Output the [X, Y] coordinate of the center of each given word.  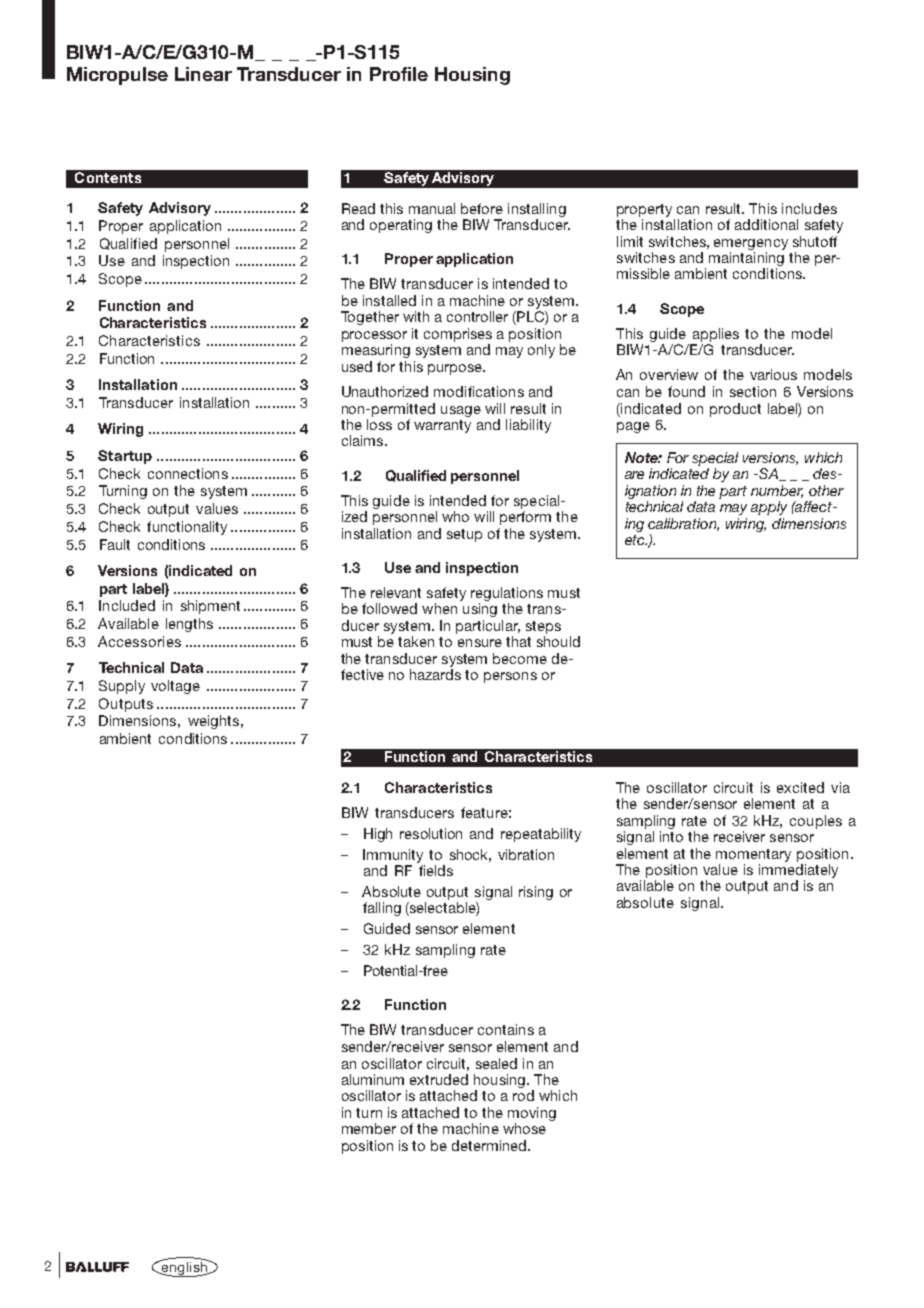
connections [188, 473]
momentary [753, 855]
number [777, 491]
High [378, 835]
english [184, 1268]
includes [809, 208]
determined [490, 1145]
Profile [399, 74]
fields [436, 870]
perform [525, 518]
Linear [203, 74]
